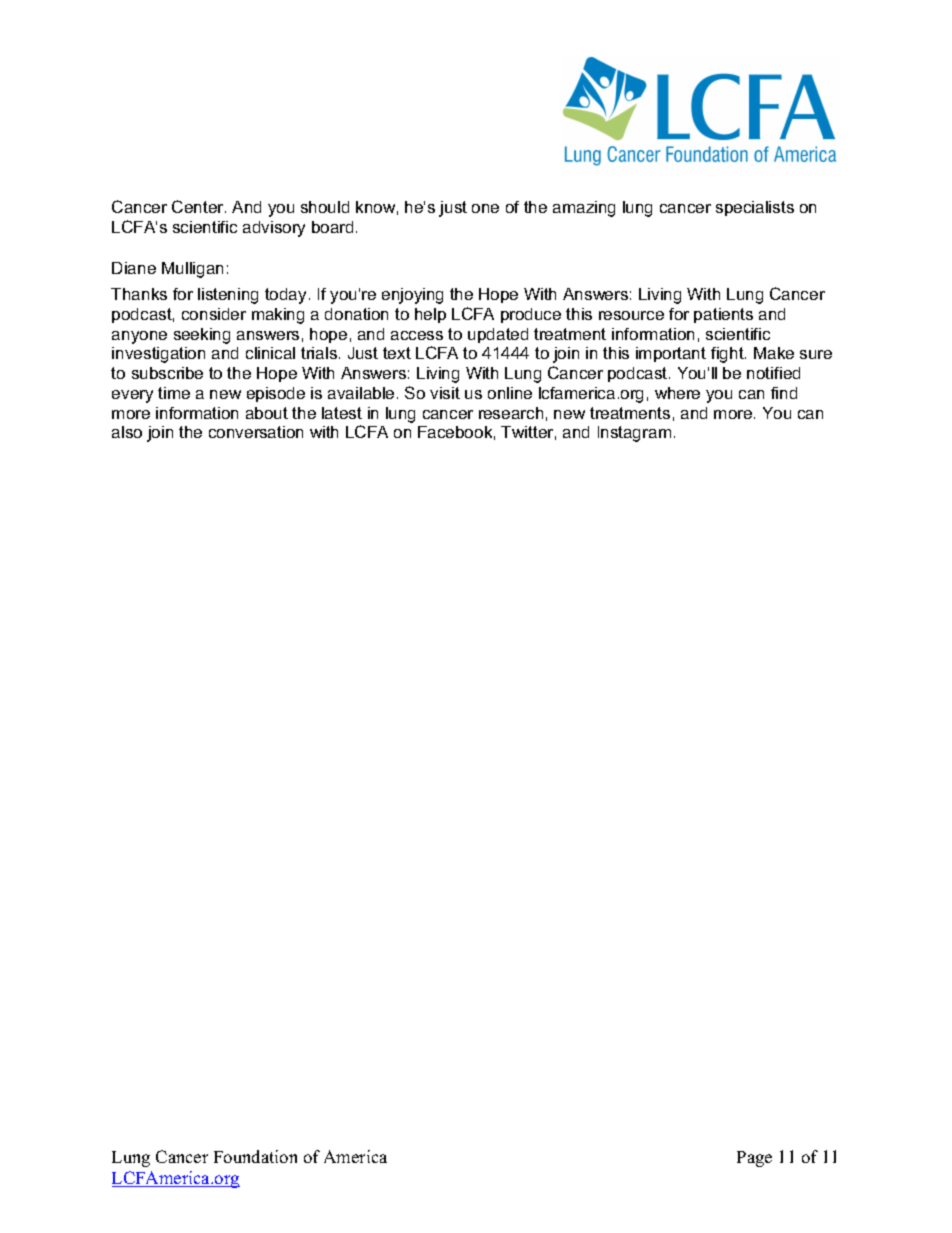 The width and height of the screenshot is (952, 1233). What do you see at coordinates (511, 413) in the screenshot?
I see `research` at bounding box center [511, 413].
